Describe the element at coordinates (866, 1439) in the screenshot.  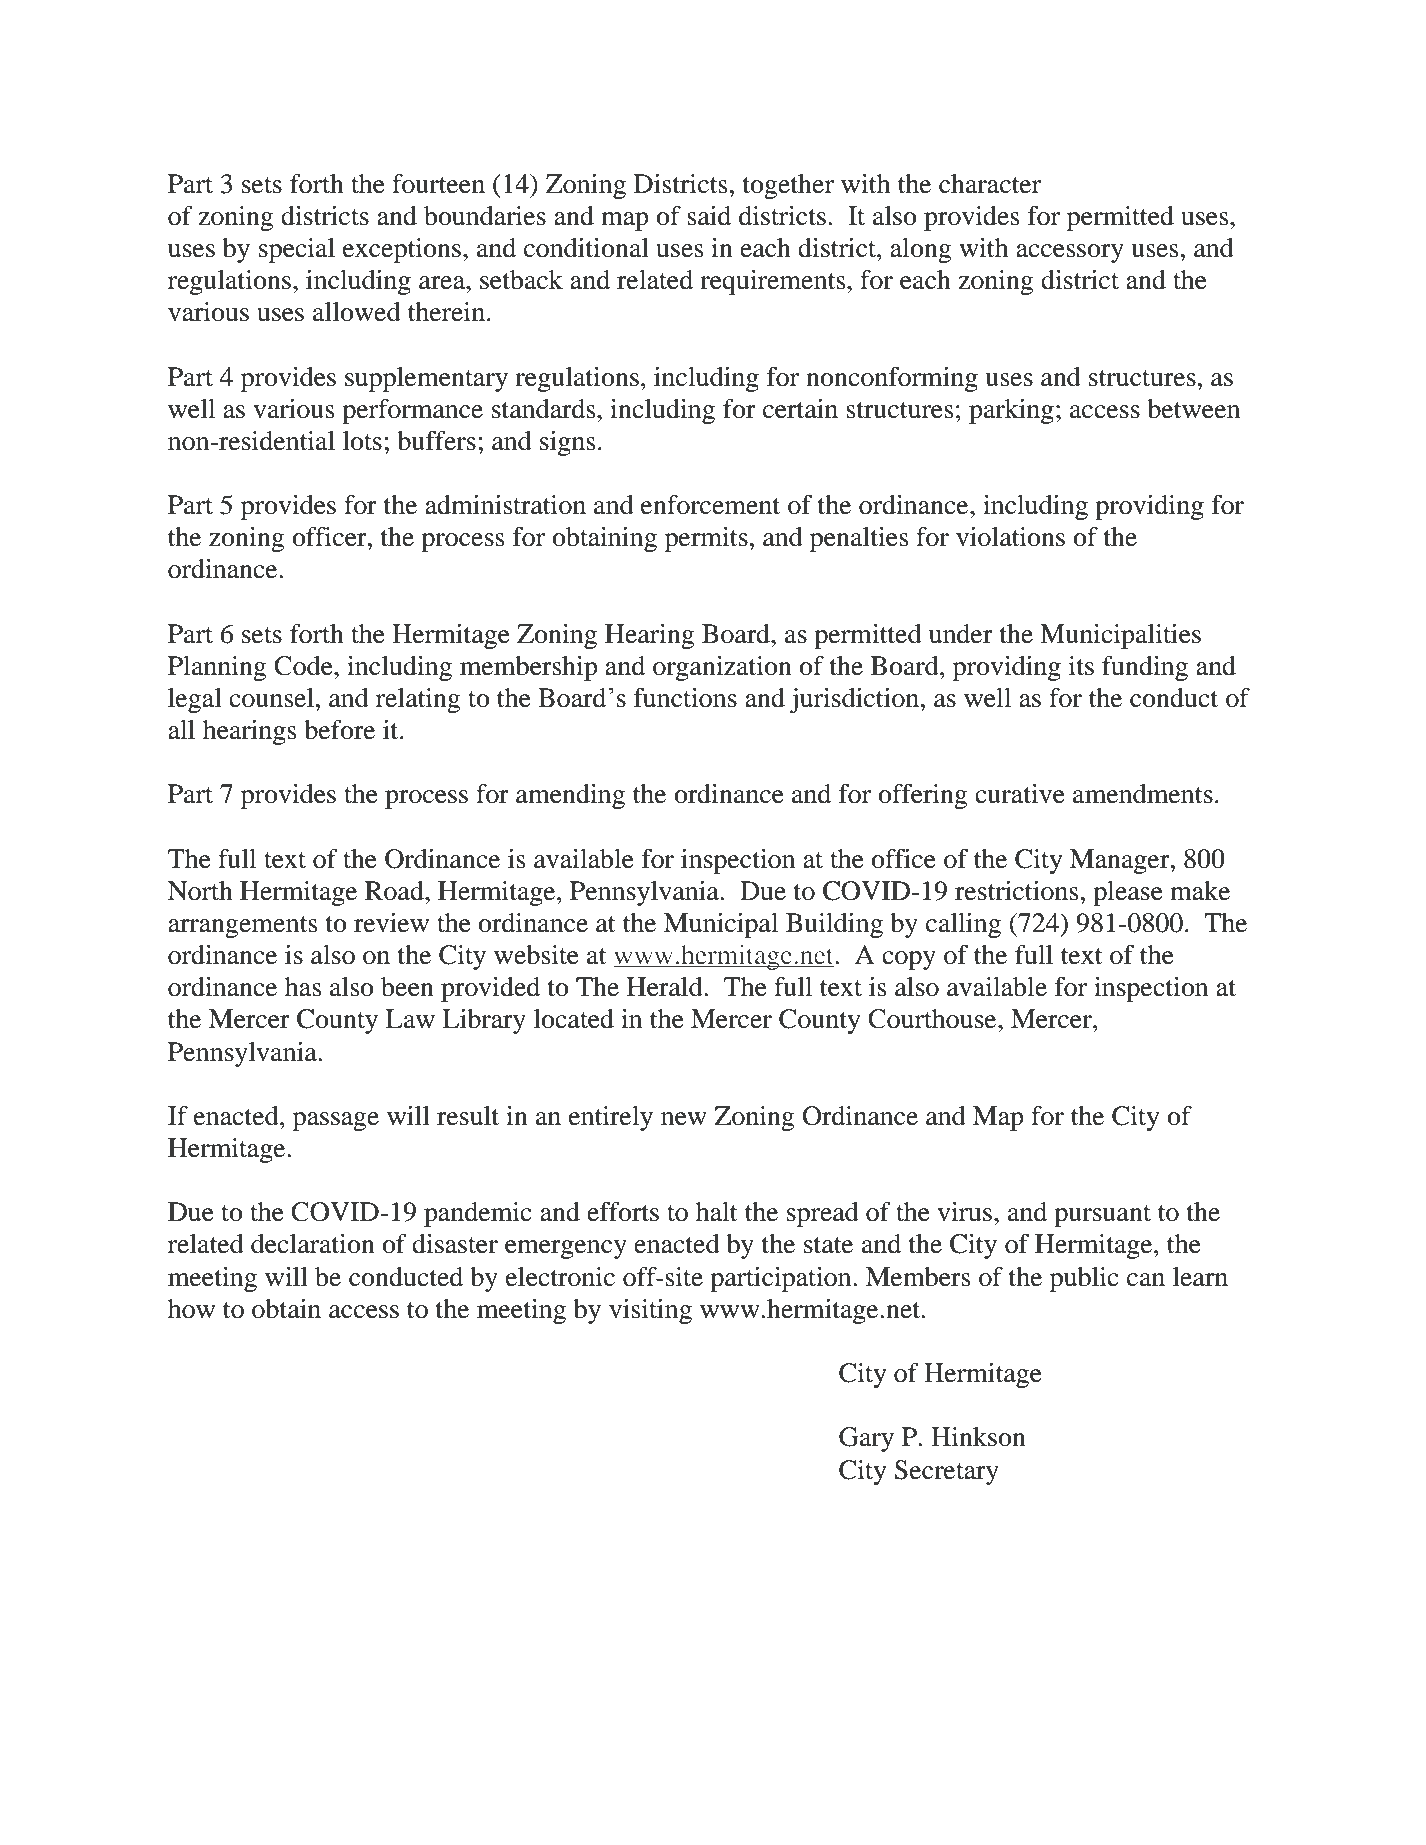
I see `Gary` at that location.
